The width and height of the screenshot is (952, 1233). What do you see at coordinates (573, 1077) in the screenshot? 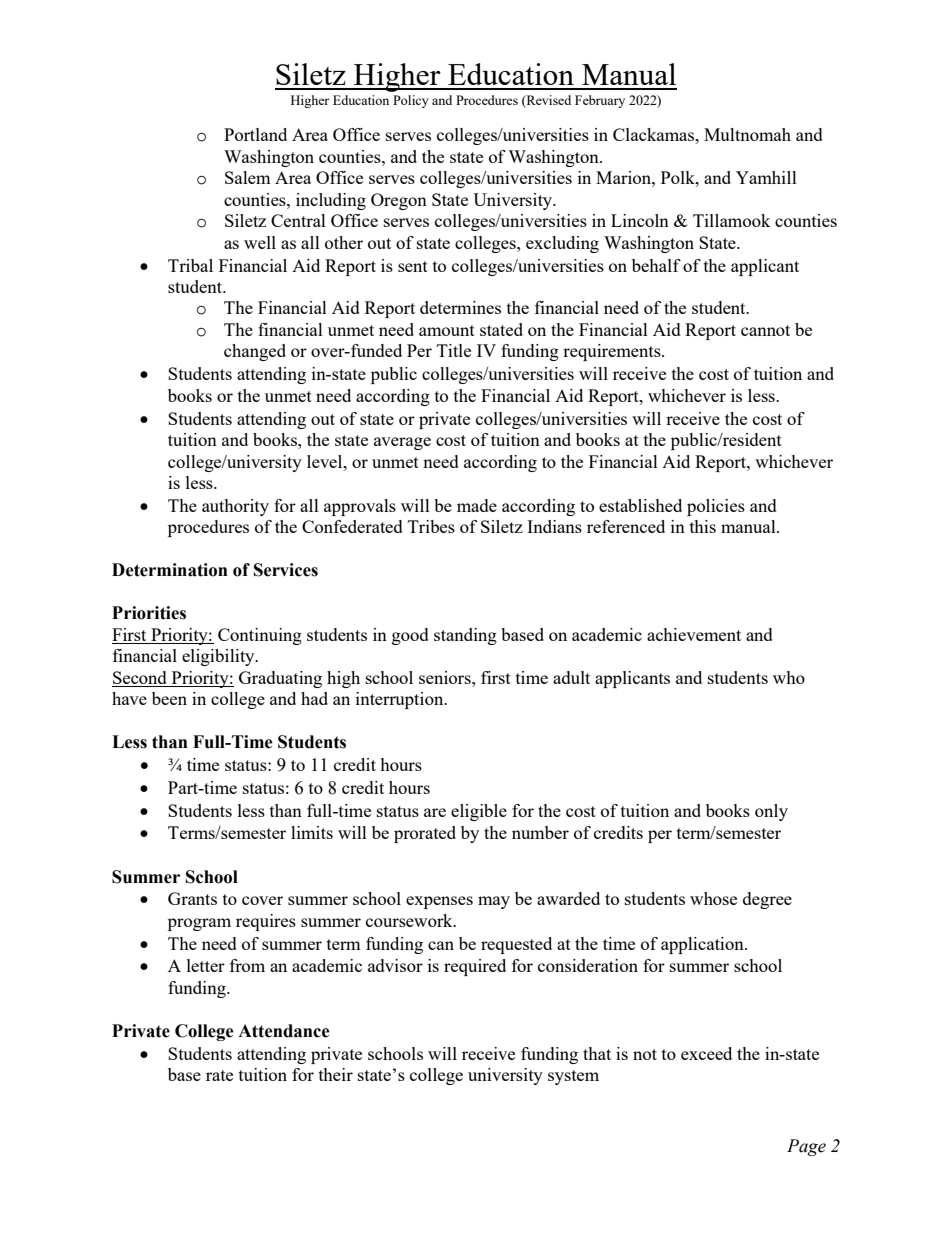
I see `system` at bounding box center [573, 1077].
